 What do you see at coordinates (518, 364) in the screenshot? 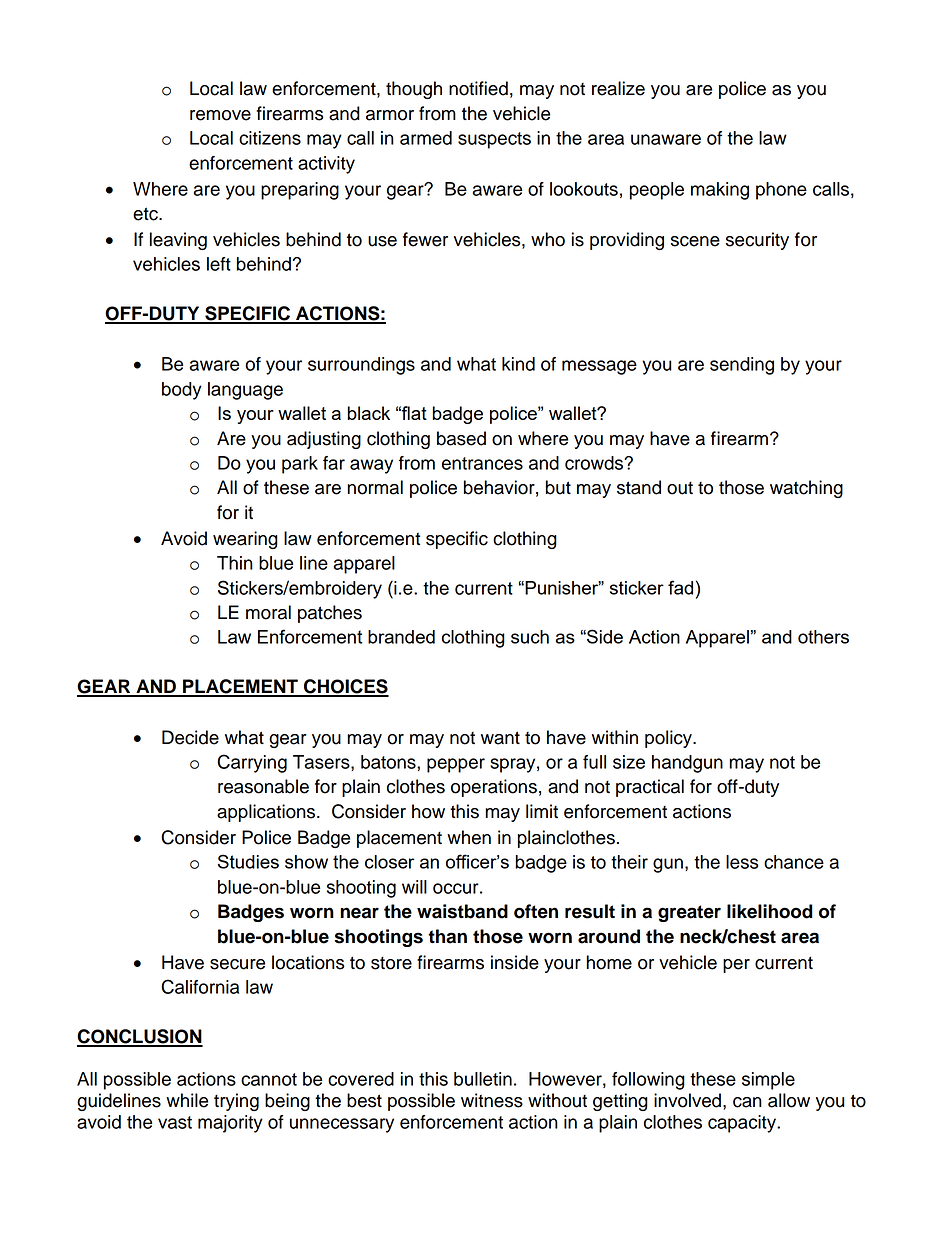
I see `kind` at bounding box center [518, 364].
